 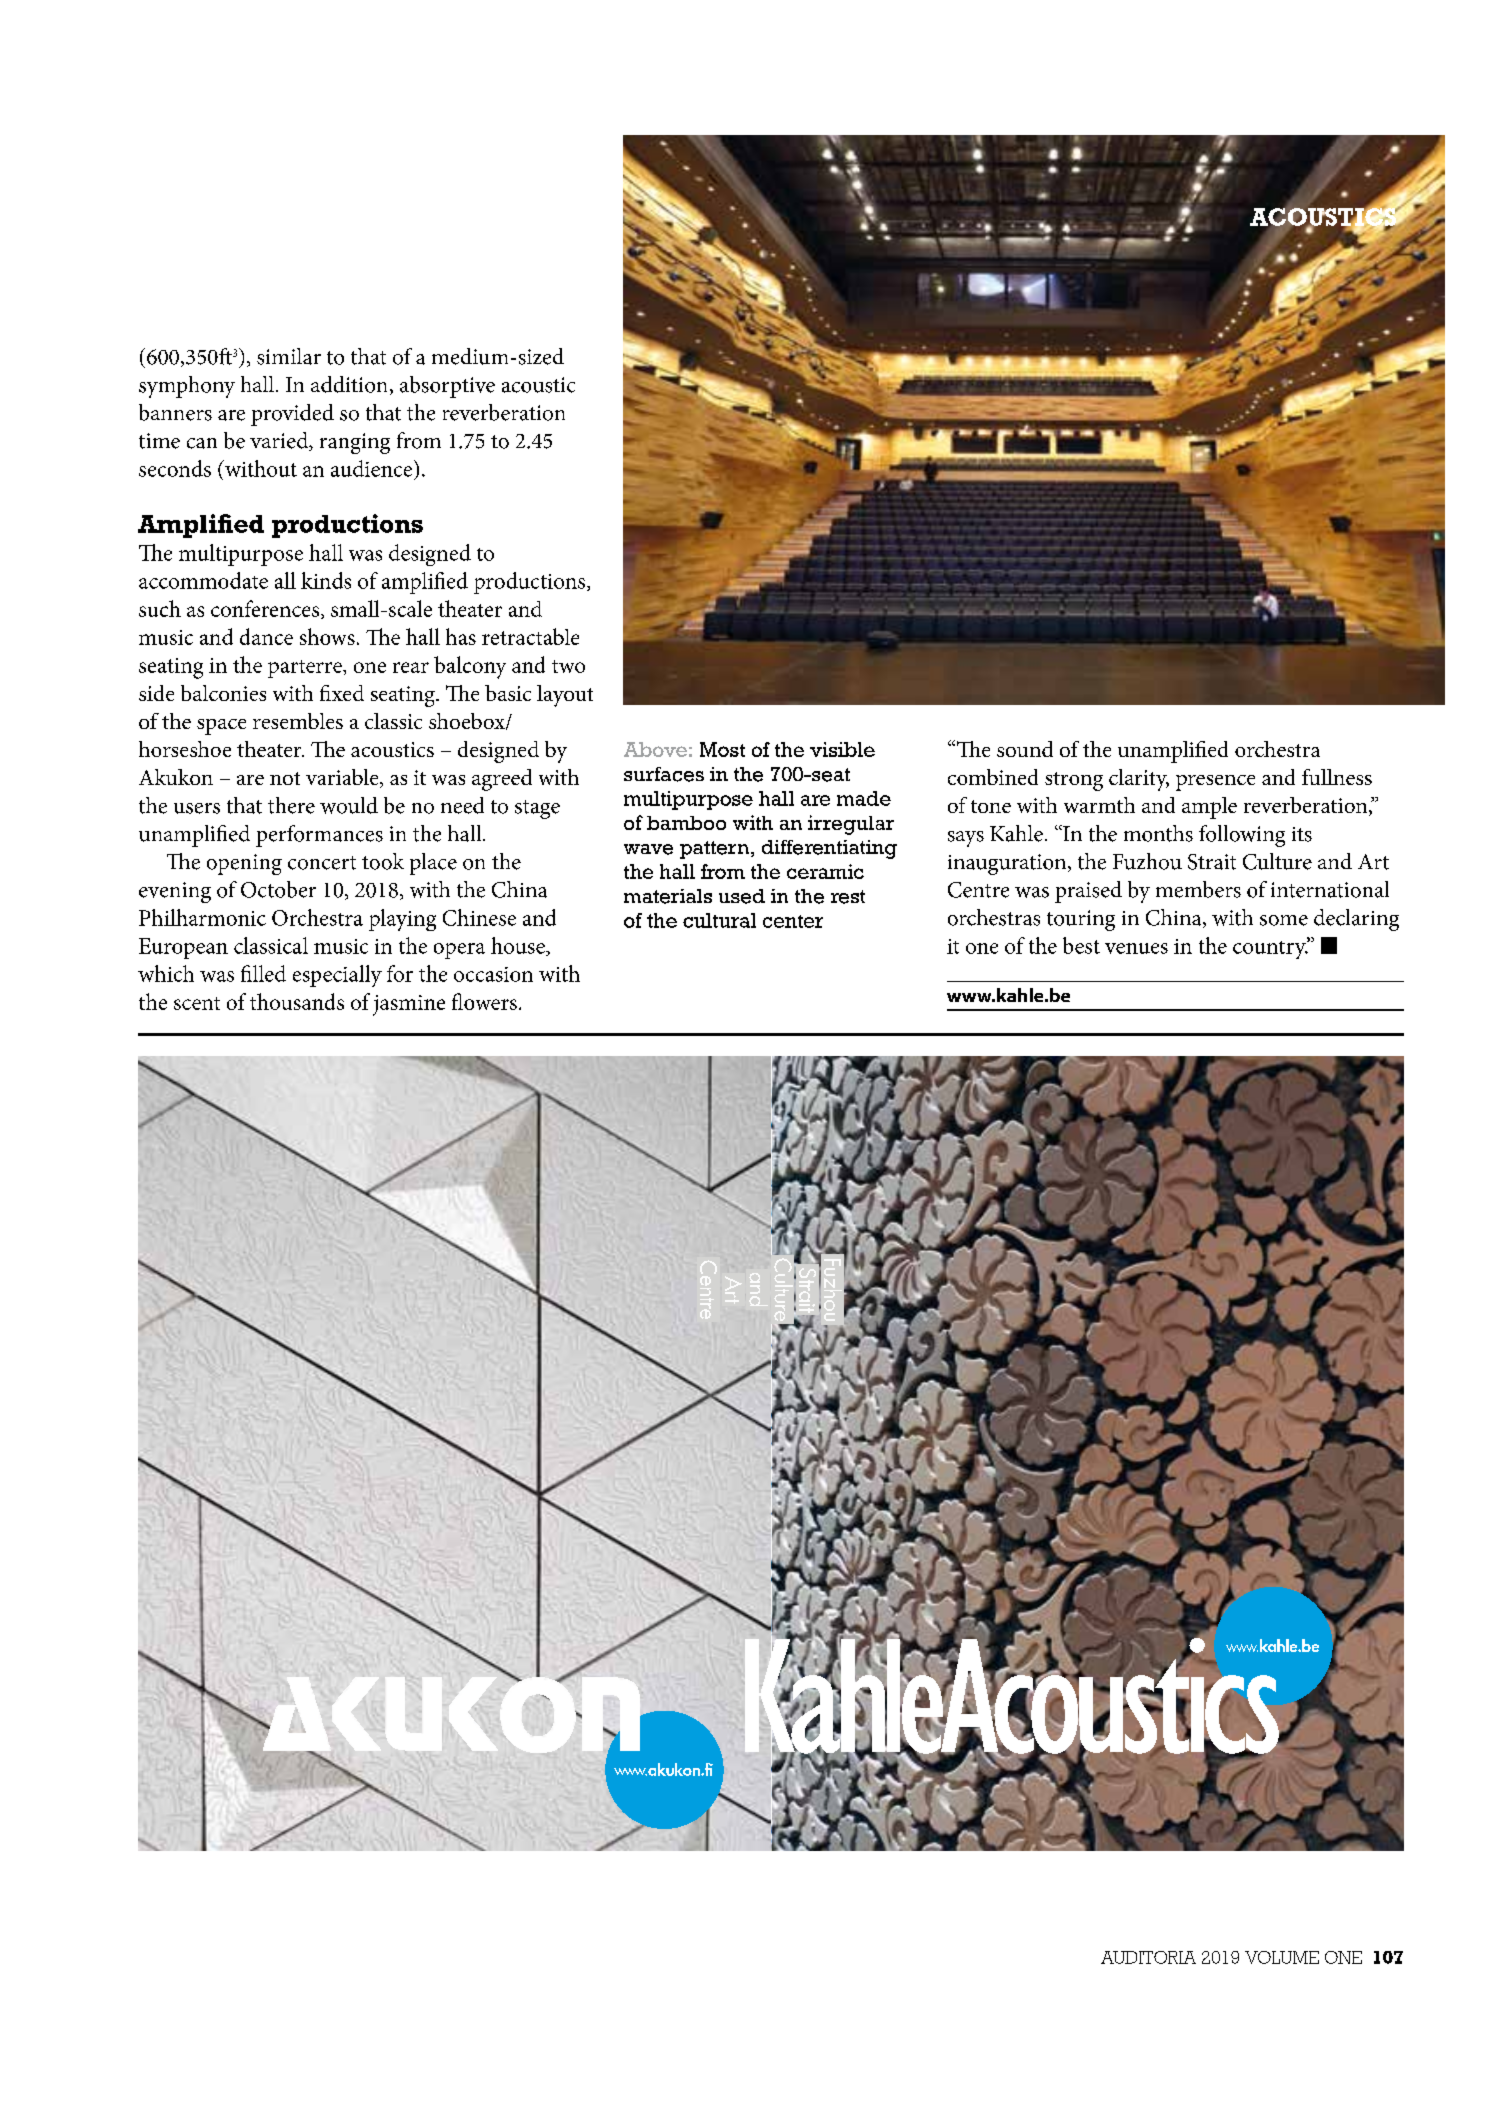 I want to click on presence, so click(x=1215, y=783).
